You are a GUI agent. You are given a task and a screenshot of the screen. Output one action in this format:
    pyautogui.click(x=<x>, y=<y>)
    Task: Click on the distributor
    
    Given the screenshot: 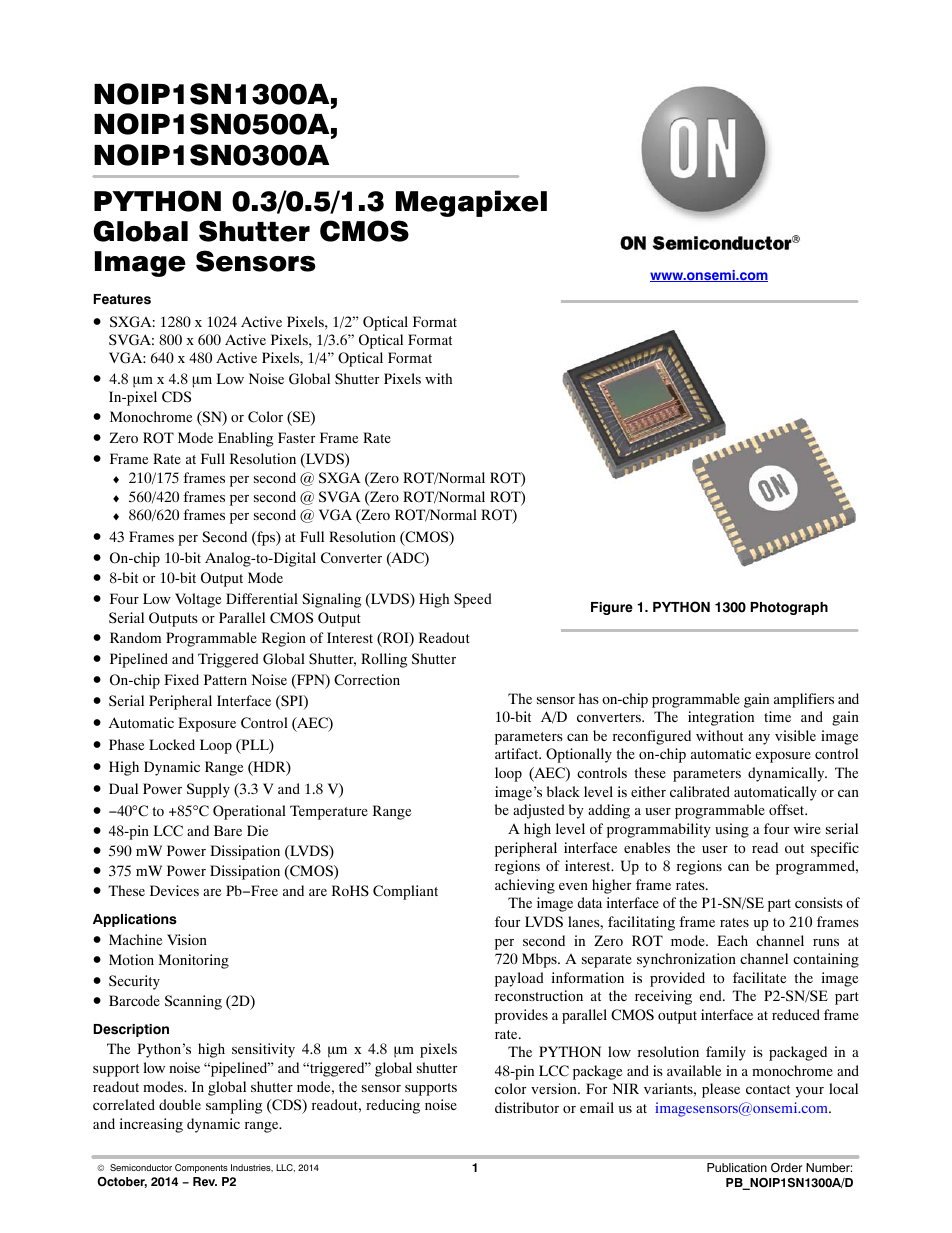 What is the action you would take?
    pyautogui.click(x=527, y=1107)
